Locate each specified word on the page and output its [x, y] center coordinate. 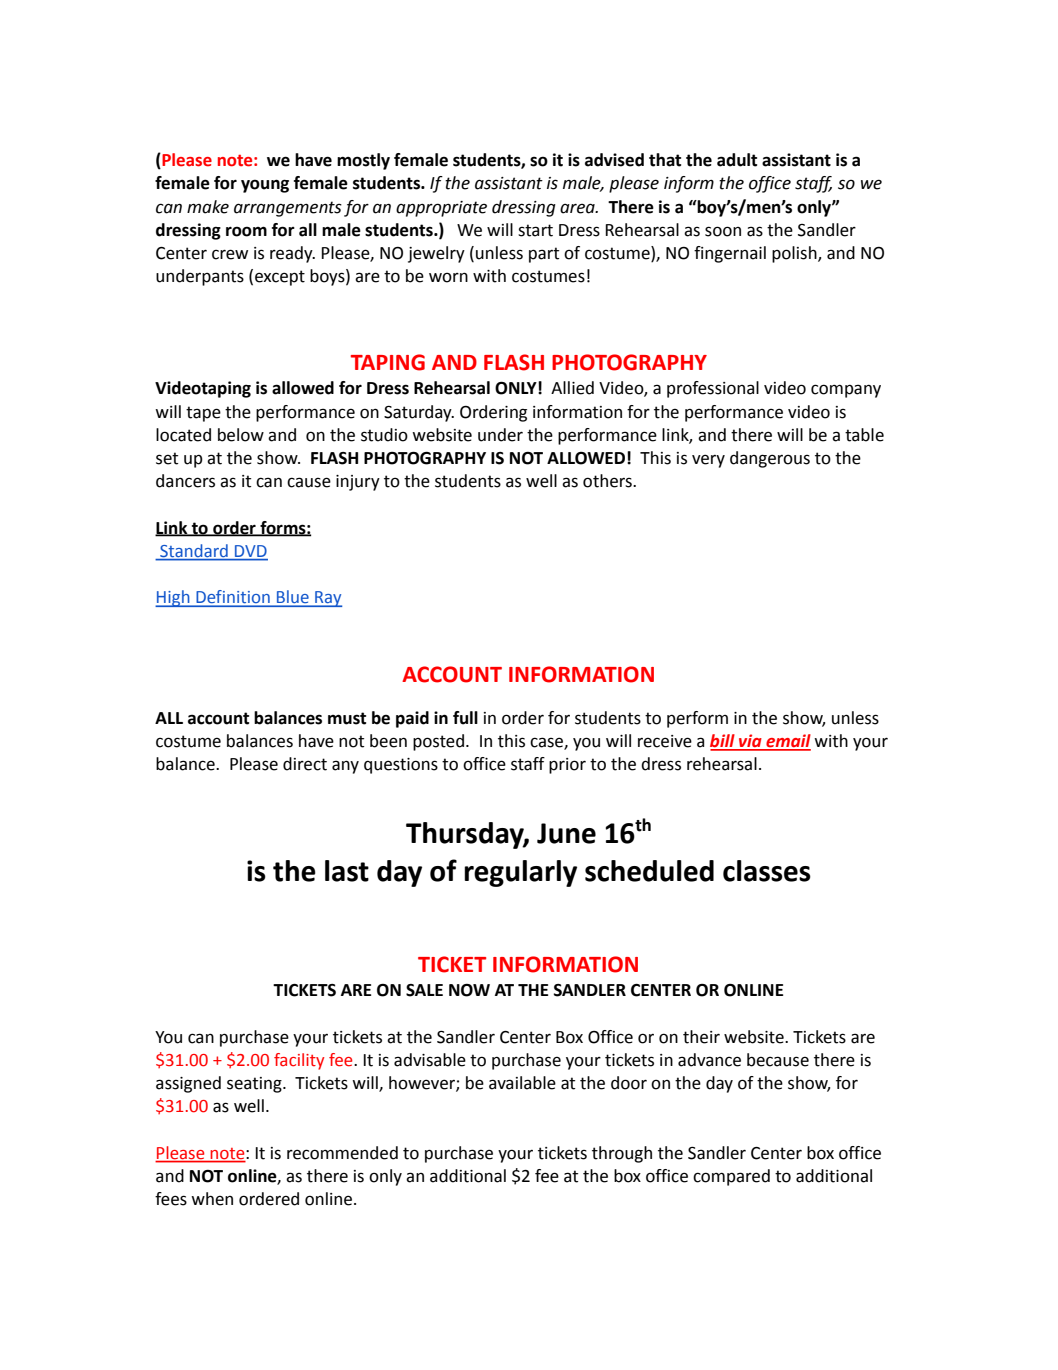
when [212, 1199]
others [608, 481]
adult [737, 160]
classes [767, 871]
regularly [520, 873]
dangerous [770, 459]
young [265, 186]
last [347, 871]
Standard [194, 552]
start [535, 230]
